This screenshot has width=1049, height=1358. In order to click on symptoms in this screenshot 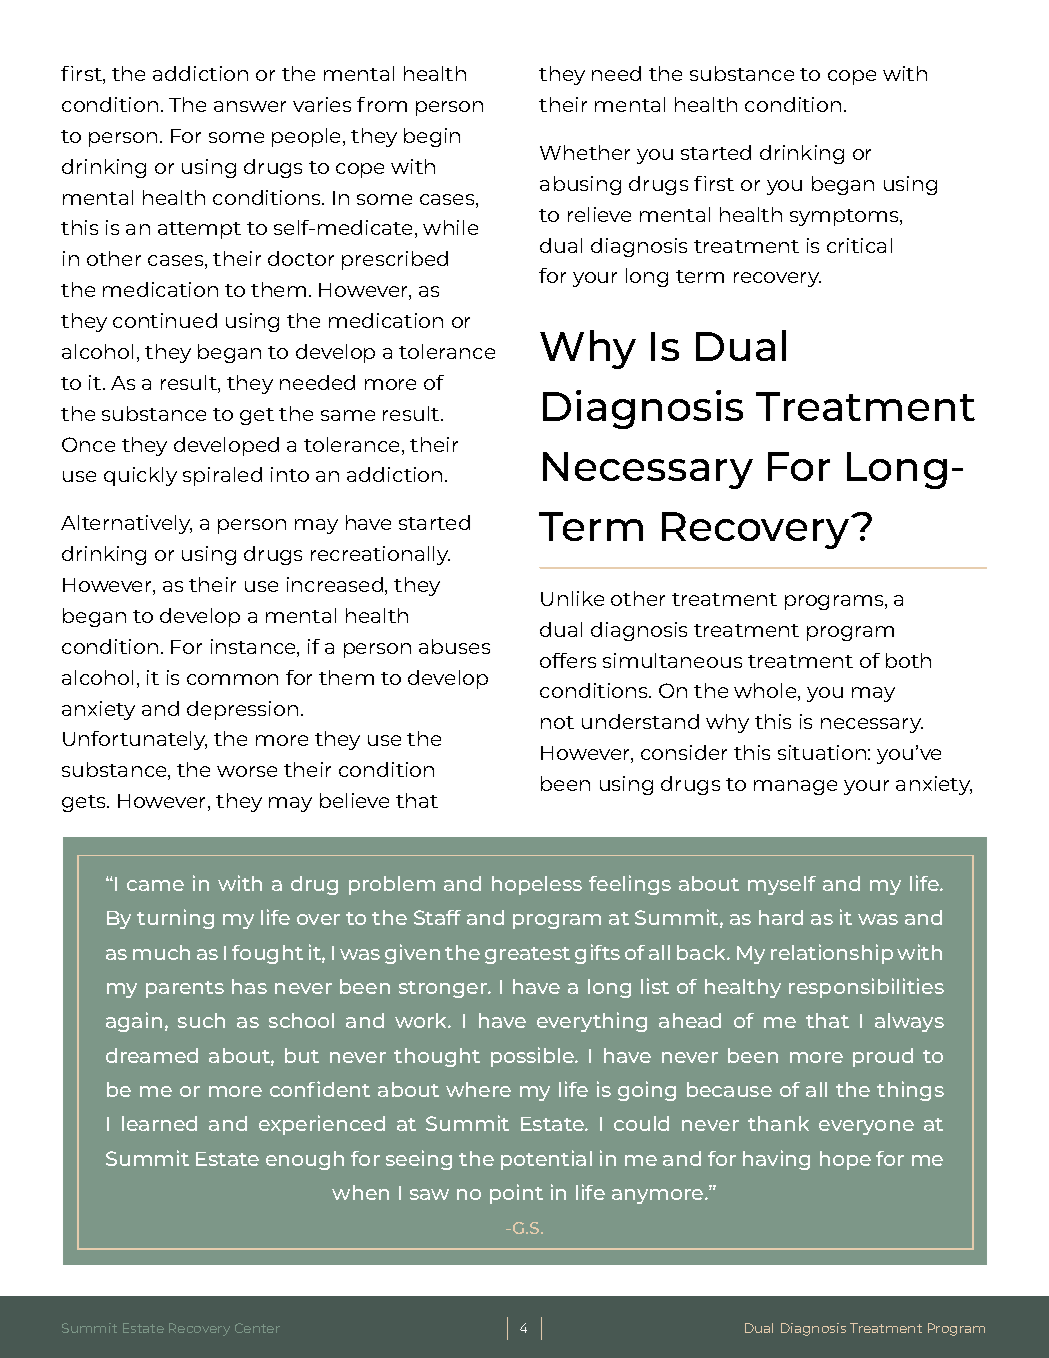, I will do `click(845, 217)`.
